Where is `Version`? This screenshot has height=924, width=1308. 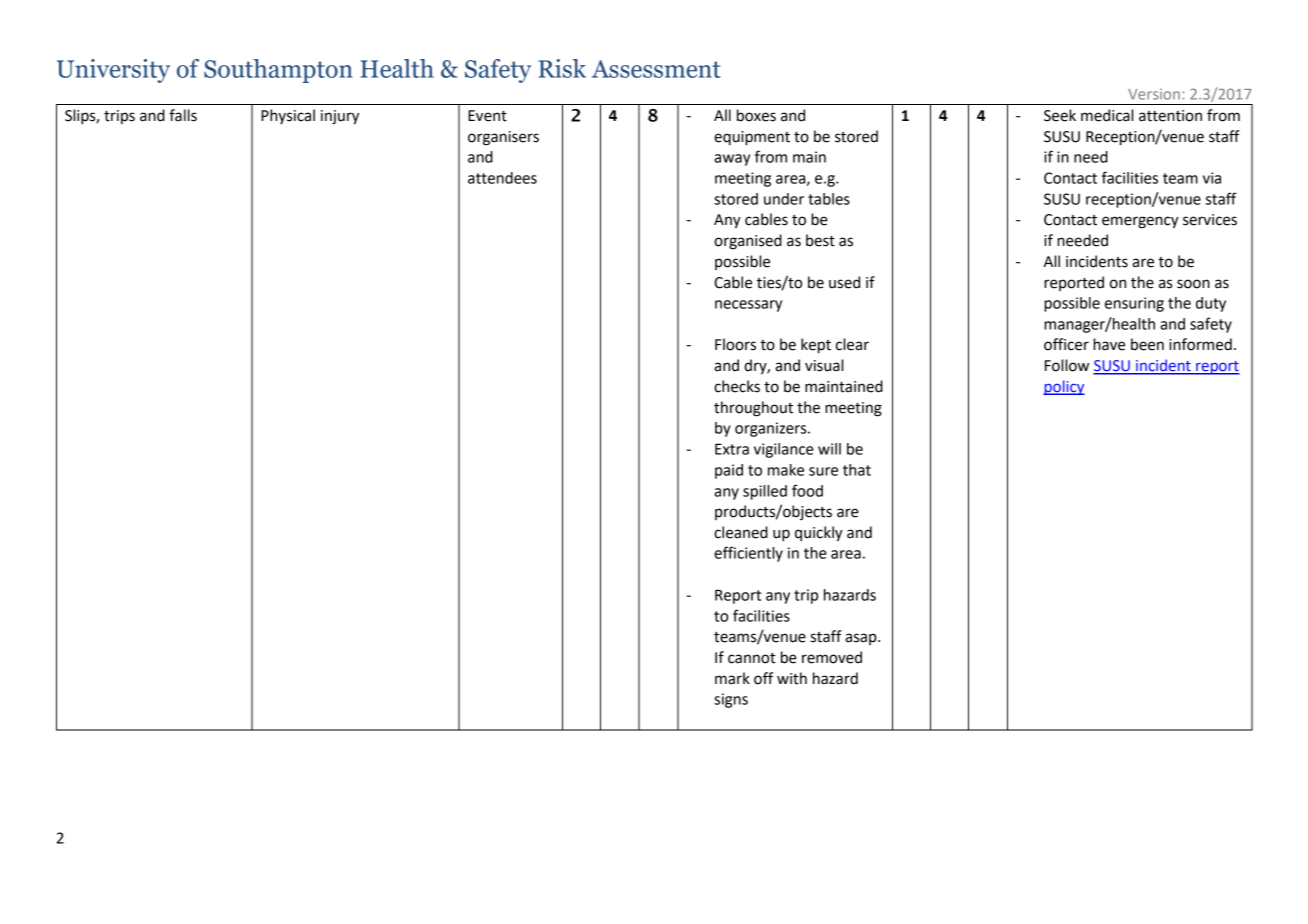 Version is located at coordinates (1154, 94).
